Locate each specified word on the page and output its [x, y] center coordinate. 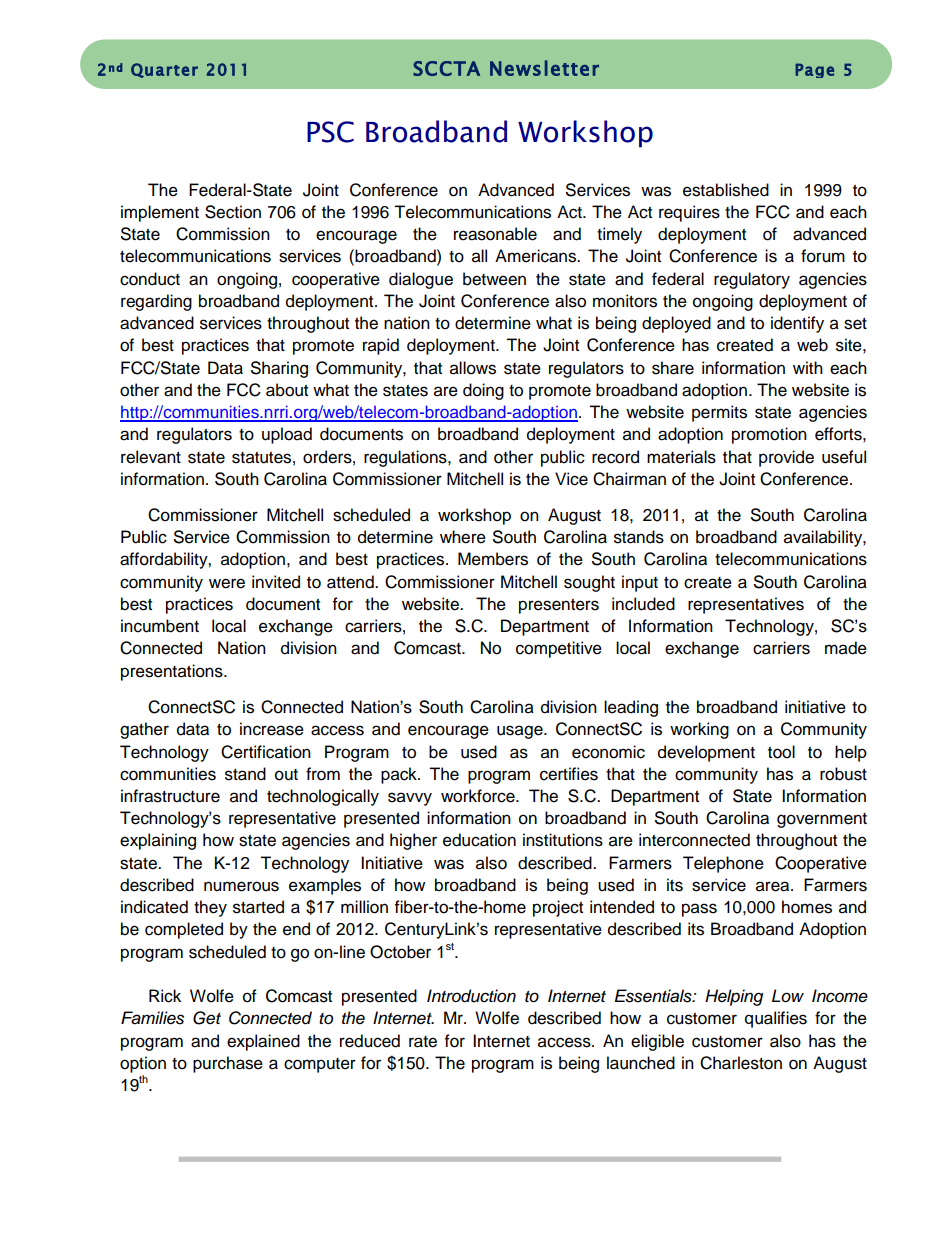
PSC [330, 132]
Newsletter [544, 68]
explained [263, 1042]
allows [473, 368]
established [726, 190]
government [822, 820]
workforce [479, 796]
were [227, 583]
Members [493, 559]
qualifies [776, 1019]
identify [797, 324]
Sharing [279, 369]
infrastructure [170, 796]
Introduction [471, 996]
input [640, 583]
